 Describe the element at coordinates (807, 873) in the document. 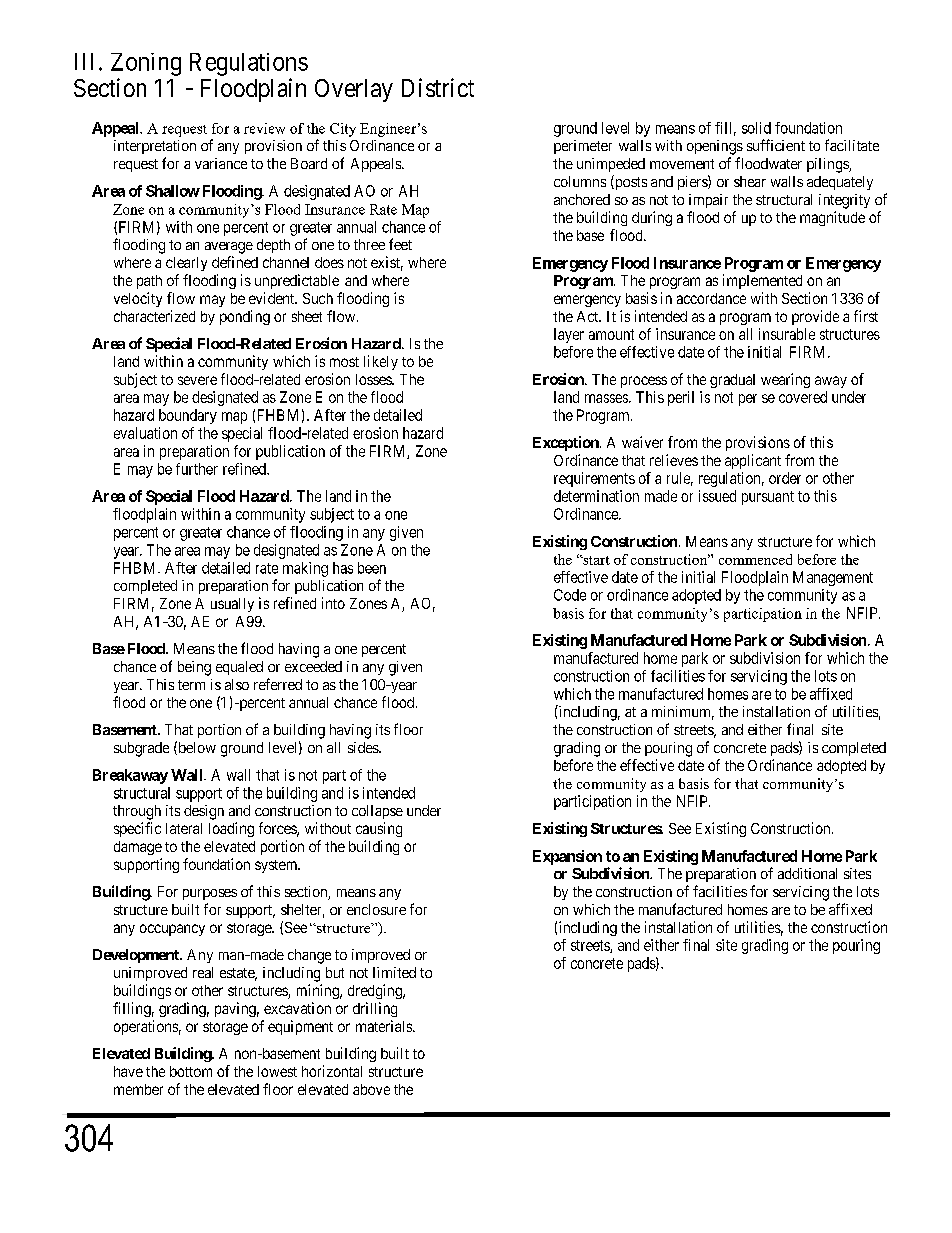

I see `additional` at that location.
